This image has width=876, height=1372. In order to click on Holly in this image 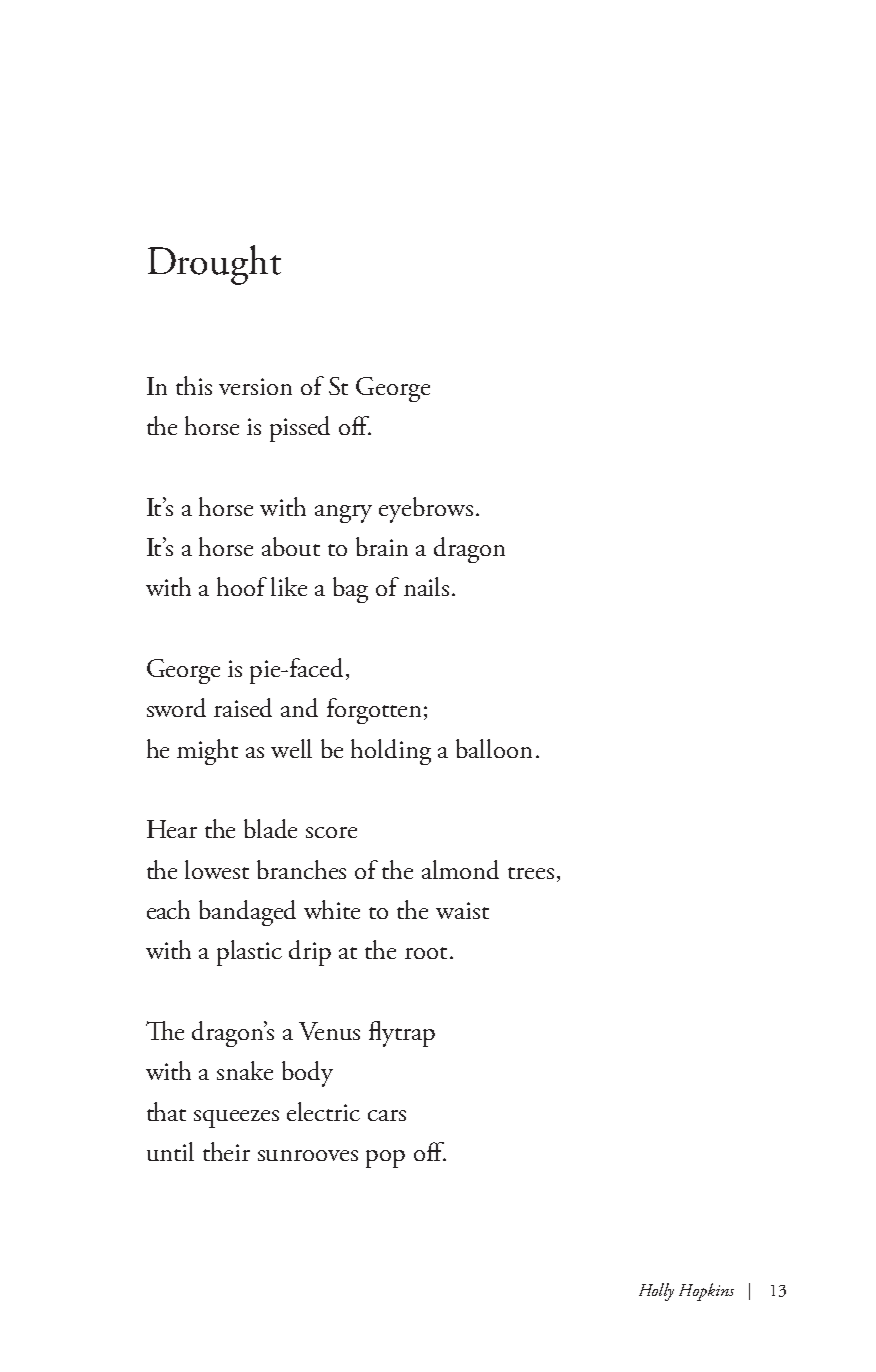, I will do `click(656, 1292)`.
